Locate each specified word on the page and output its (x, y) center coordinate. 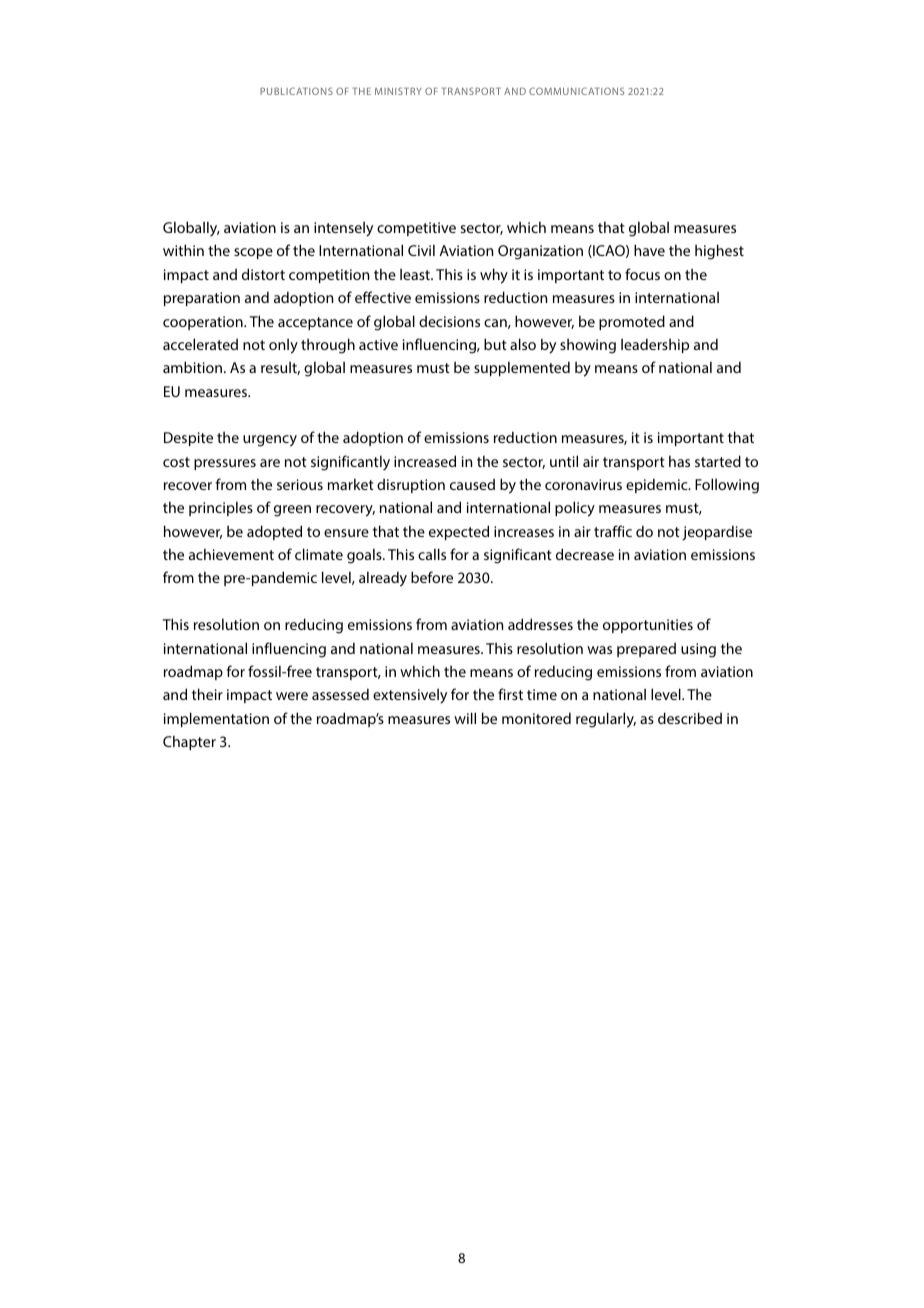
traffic (613, 531)
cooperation (204, 323)
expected (459, 532)
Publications (296, 91)
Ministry (398, 91)
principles (221, 508)
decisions (449, 321)
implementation (216, 719)
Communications (576, 91)
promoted (632, 322)
